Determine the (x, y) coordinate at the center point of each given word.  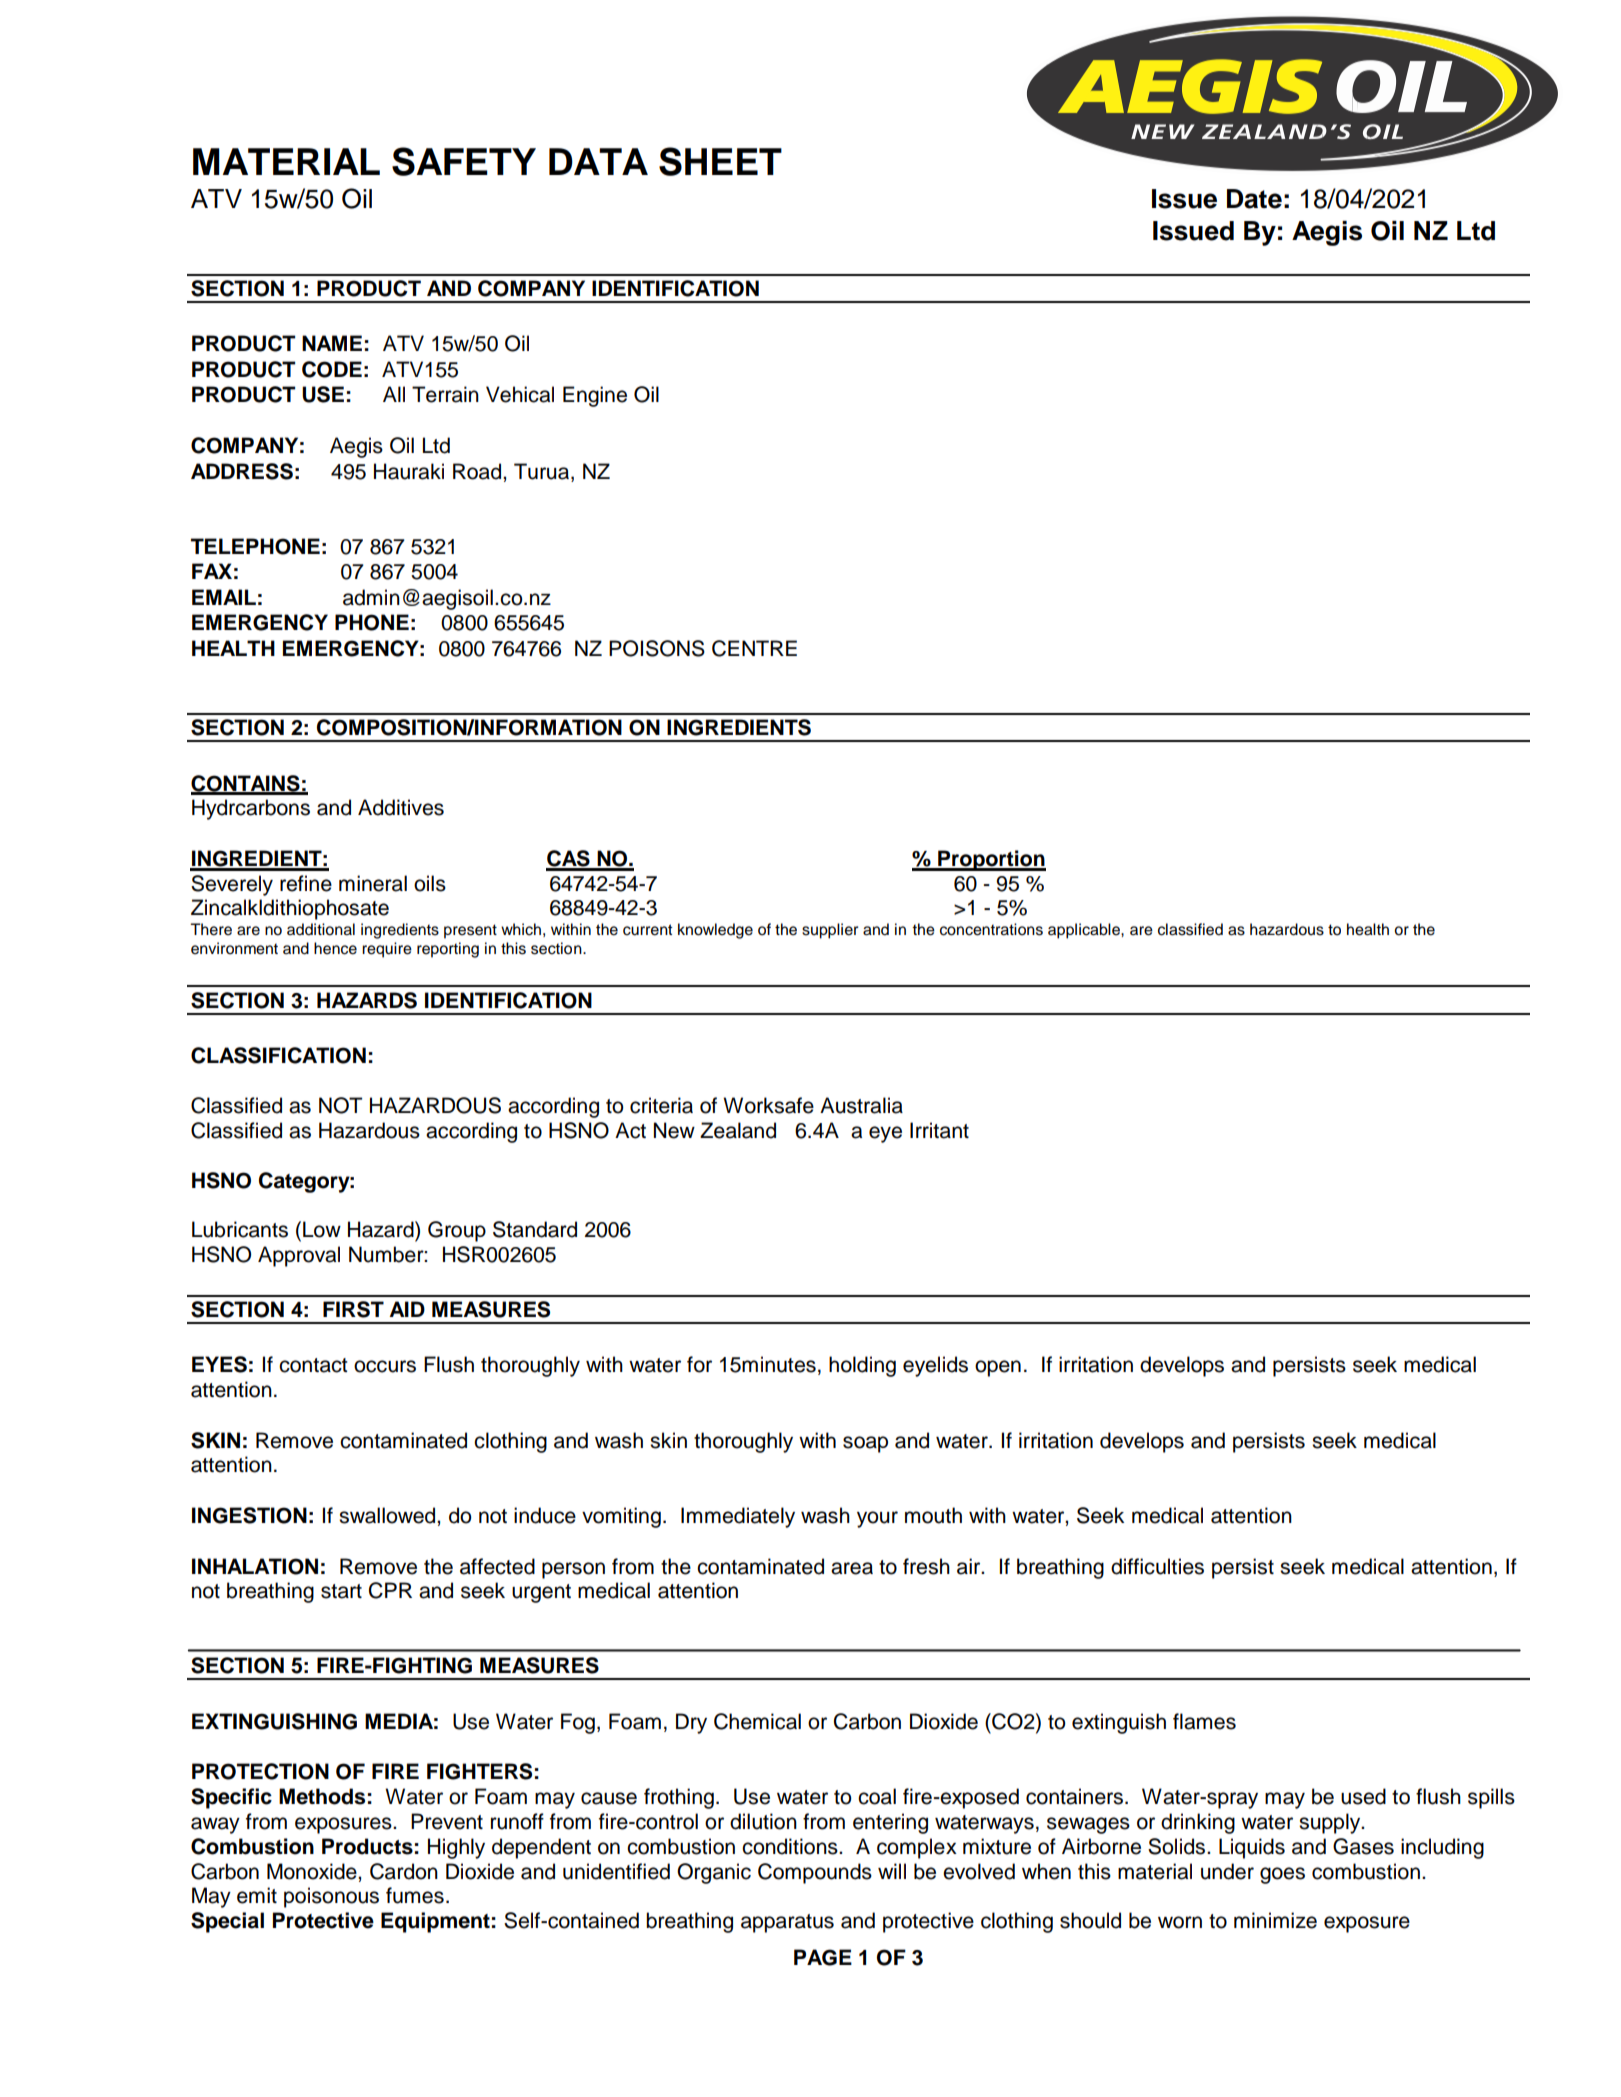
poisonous (331, 1897)
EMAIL (224, 597)
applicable (1085, 931)
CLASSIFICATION (278, 1055)
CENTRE (754, 648)
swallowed (388, 1515)
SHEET (720, 161)
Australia (861, 1105)
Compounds (815, 1873)
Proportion (991, 860)
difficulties (1157, 1566)
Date (1254, 199)
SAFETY (464, 161)
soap (865, 1444)
